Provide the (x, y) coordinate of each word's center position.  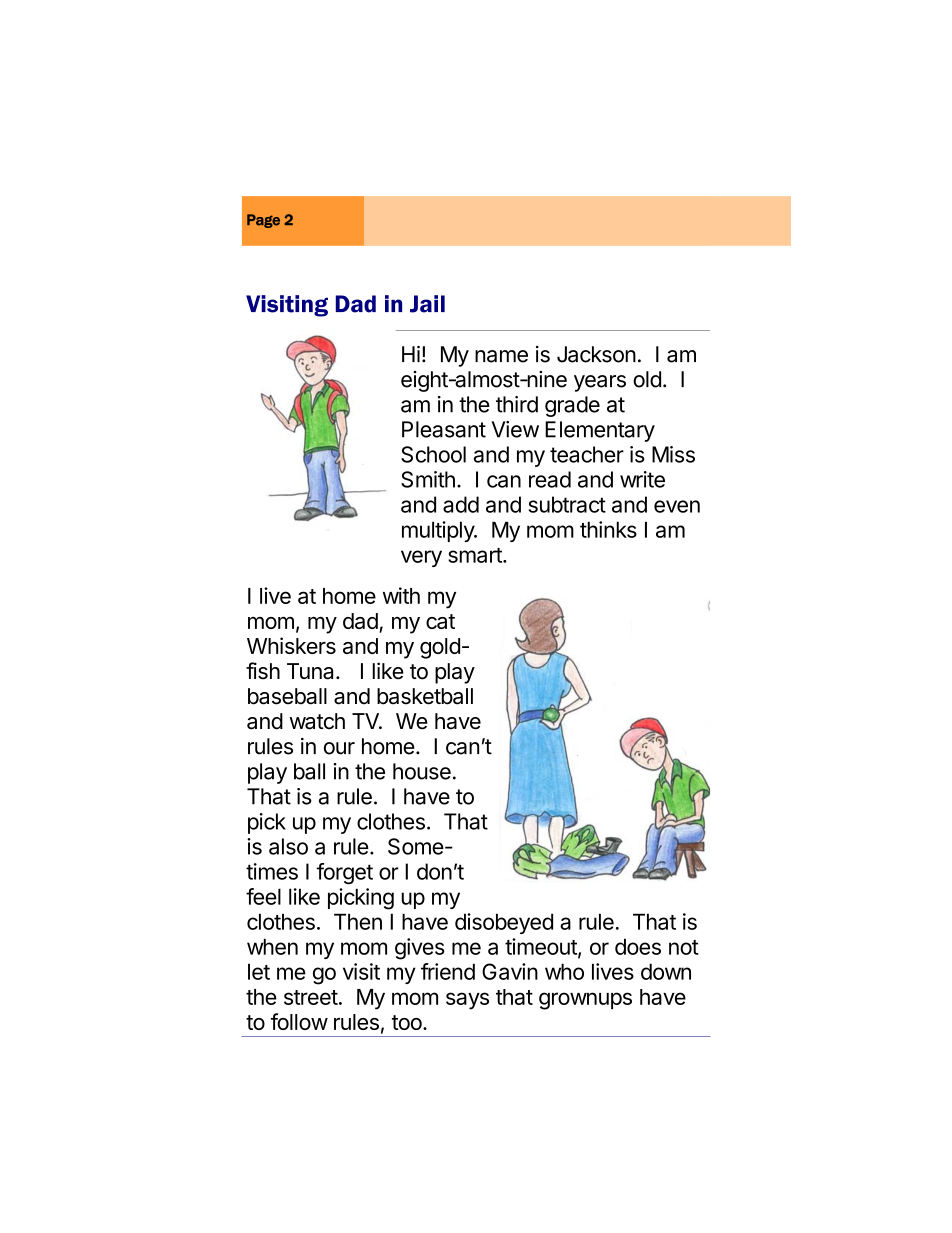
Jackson (596, 354)
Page (263, 221)
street (311, 997)
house (422, 771)
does (638, 946)
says (467, 1001)
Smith (428, 479)
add (461, 504)
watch (317, 721)
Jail (427, 304)
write (642, 479)
